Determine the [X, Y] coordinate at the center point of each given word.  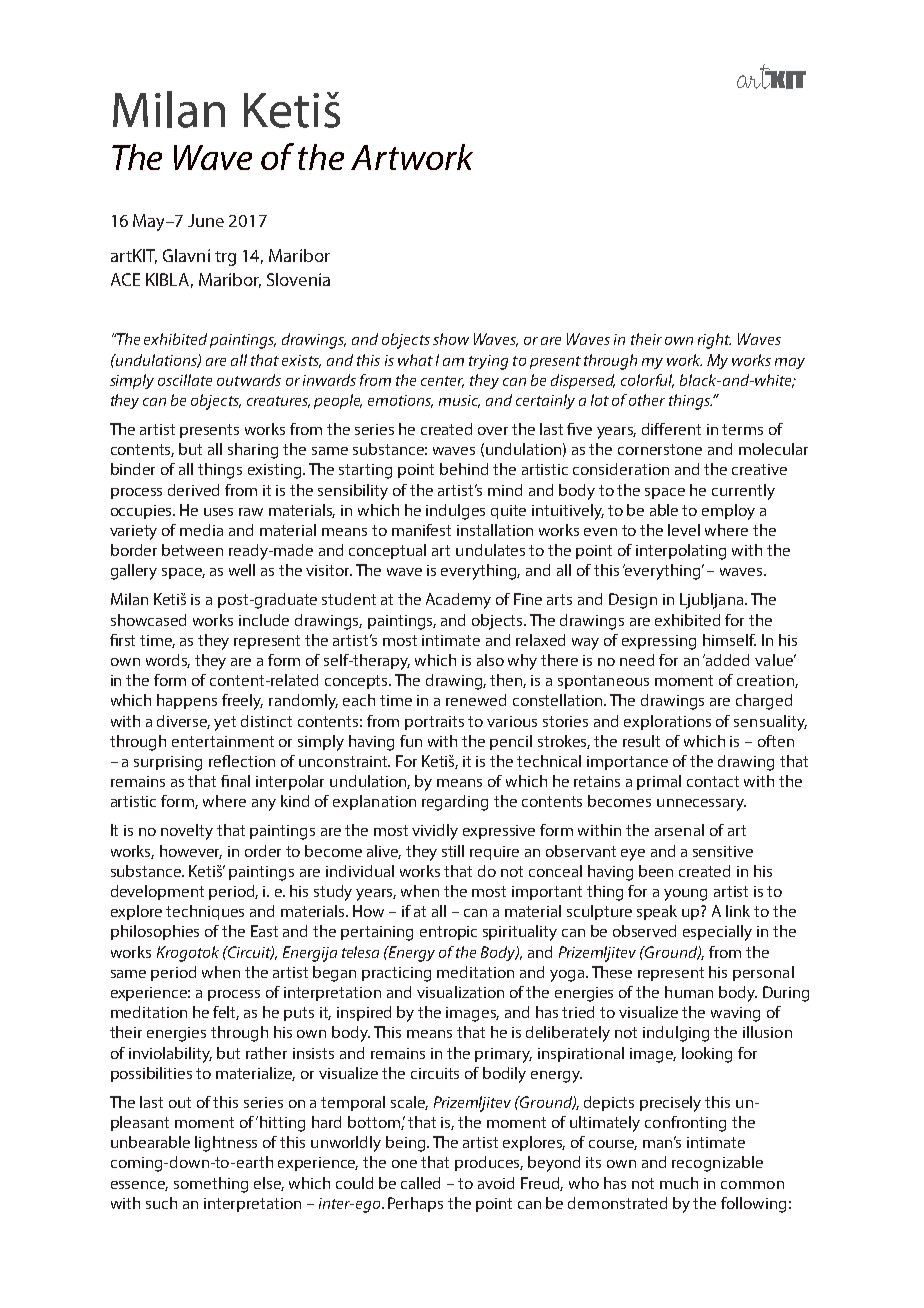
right [714, 341]
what [415, 360]
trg [225, 258]
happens [187, 701]
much [679, 1183]
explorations [667, 722]
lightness [226, 1144]
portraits [434, 723]
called [420, 1183]
